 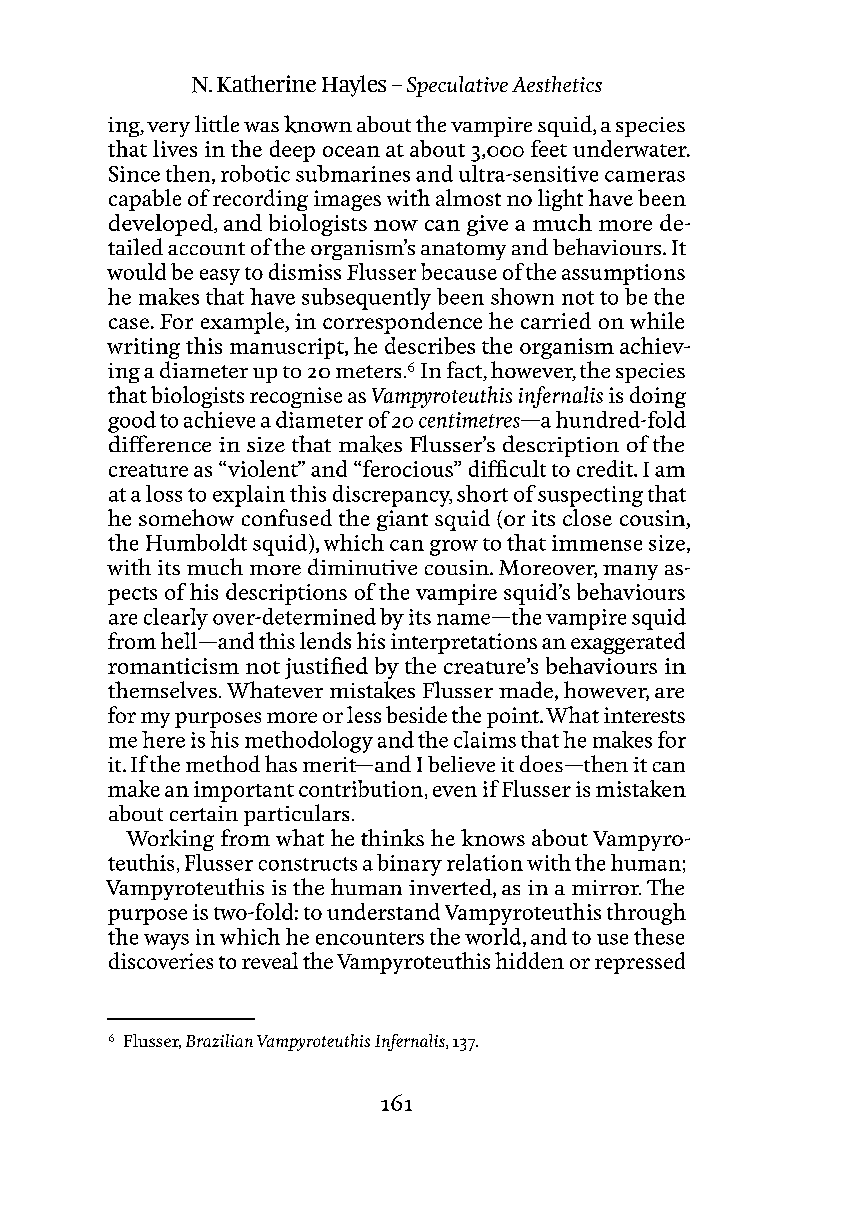 I want to click on Aesthetics, so click(x=557, y=84).
